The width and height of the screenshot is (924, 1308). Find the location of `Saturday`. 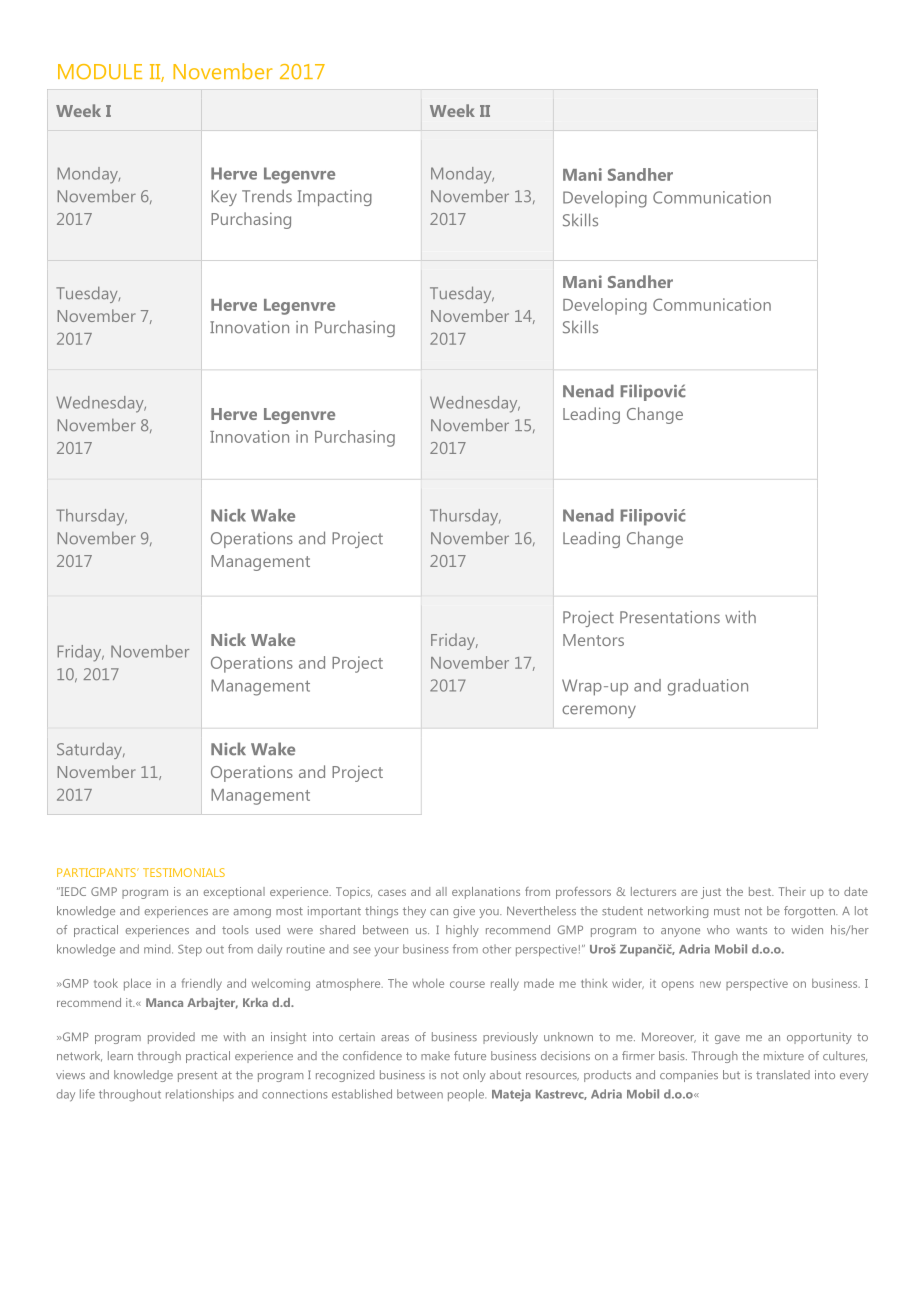

Saturday is located at coordinates (90, 750).
